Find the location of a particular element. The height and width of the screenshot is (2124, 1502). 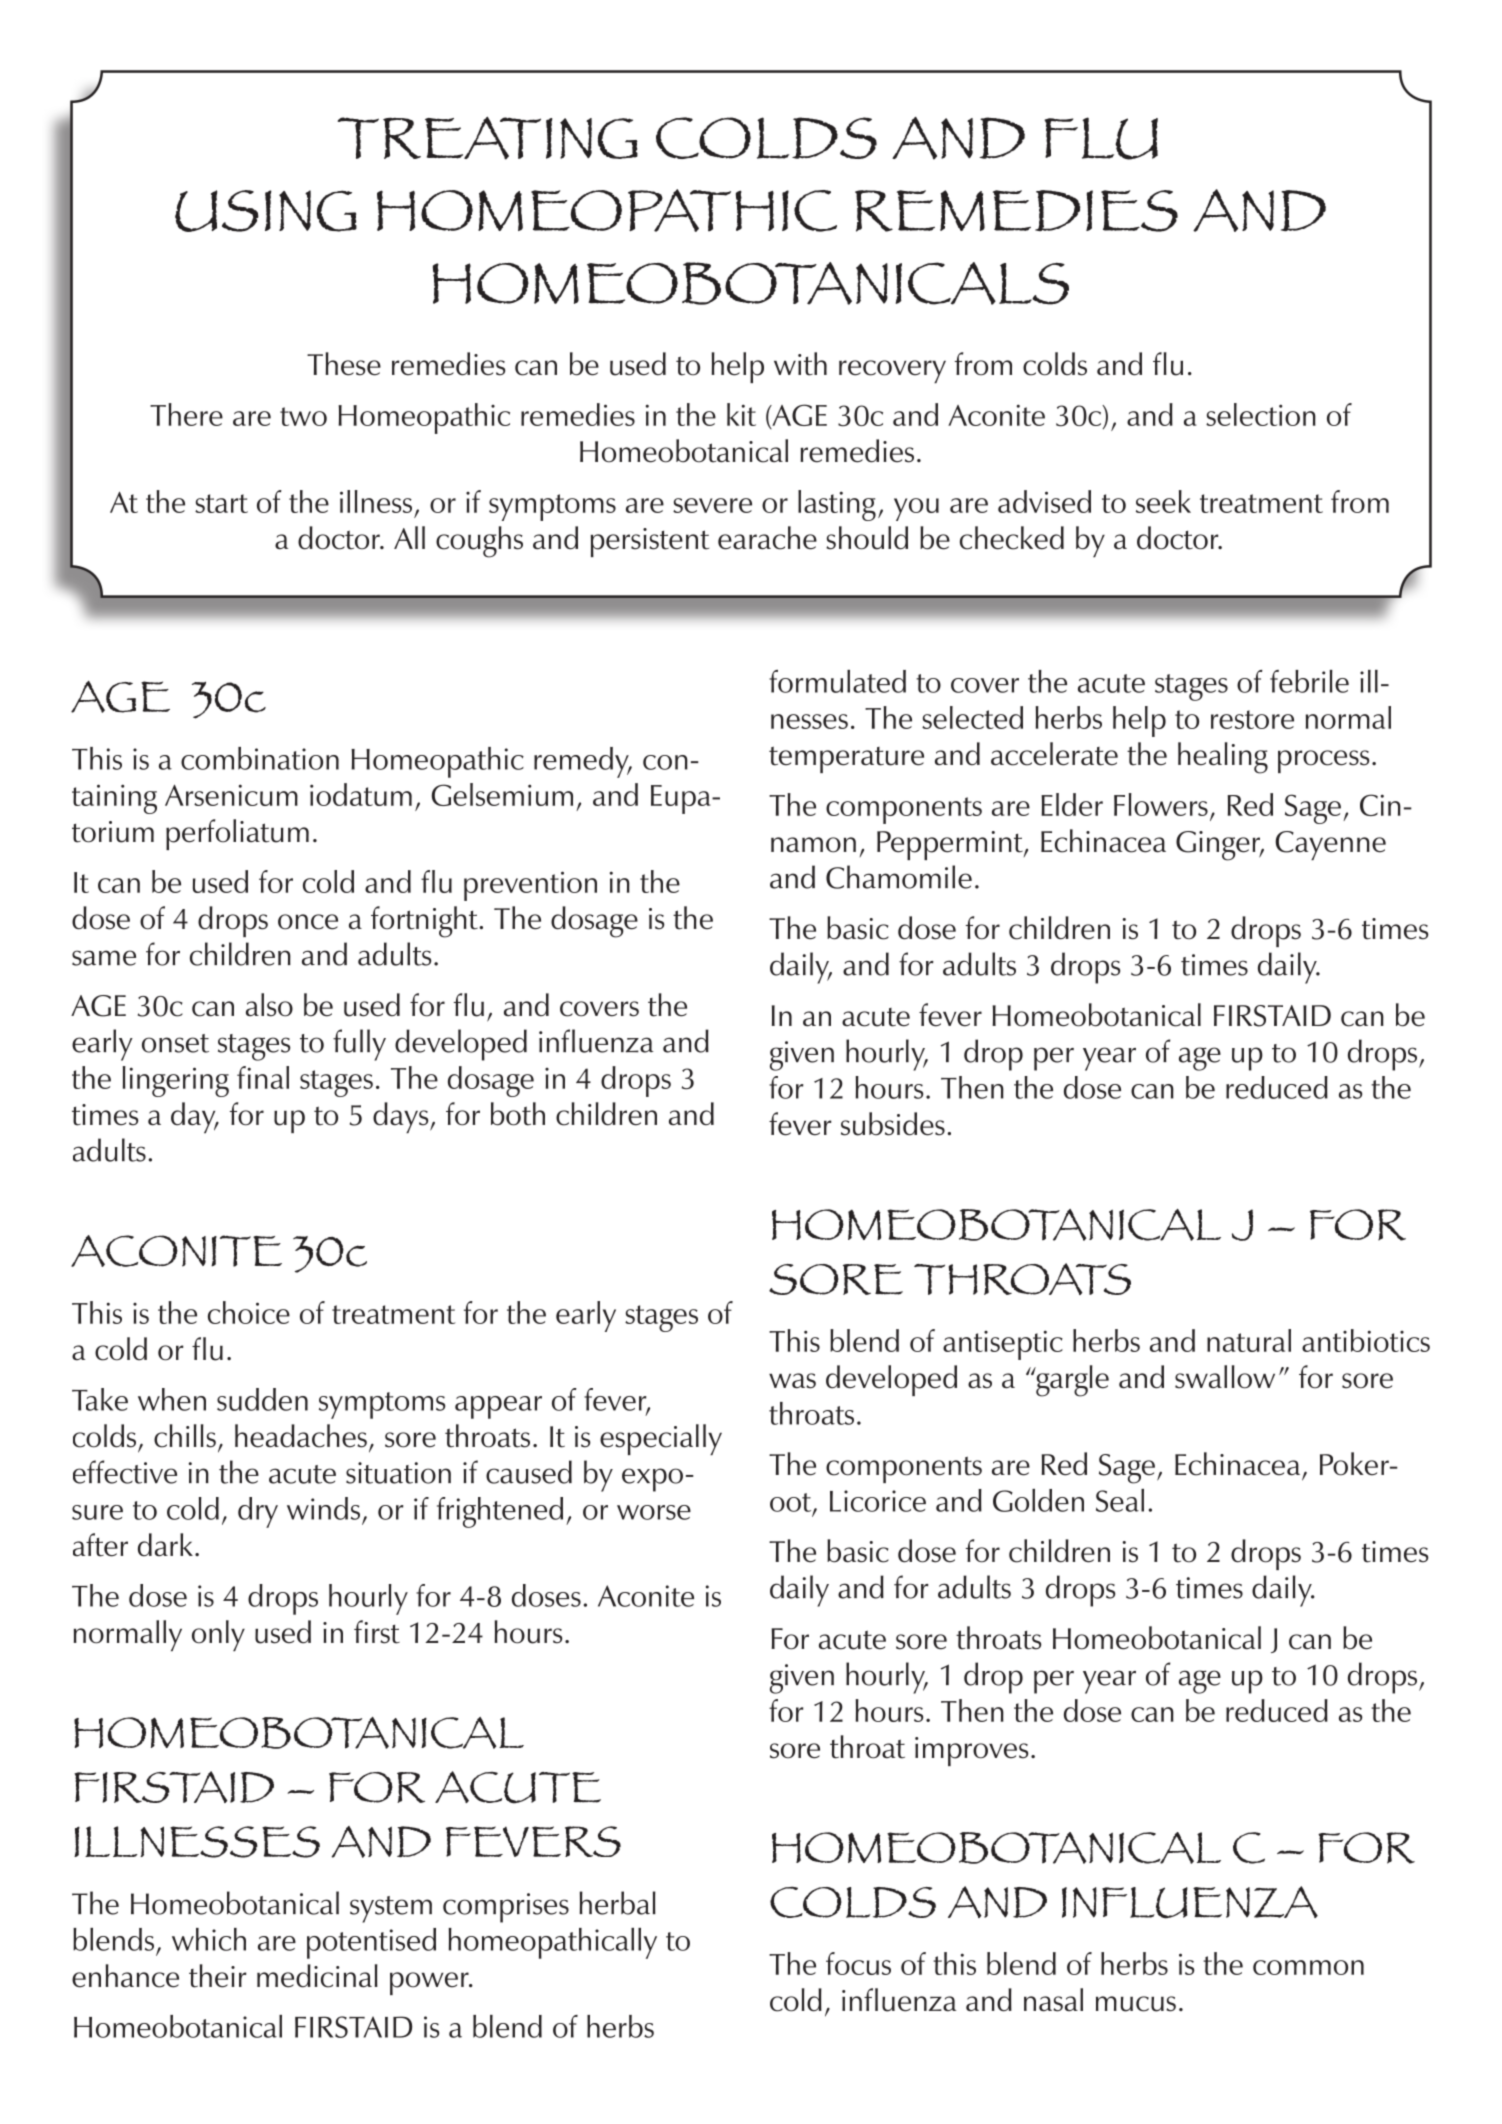

USING is located at coordinates (266, 211).
